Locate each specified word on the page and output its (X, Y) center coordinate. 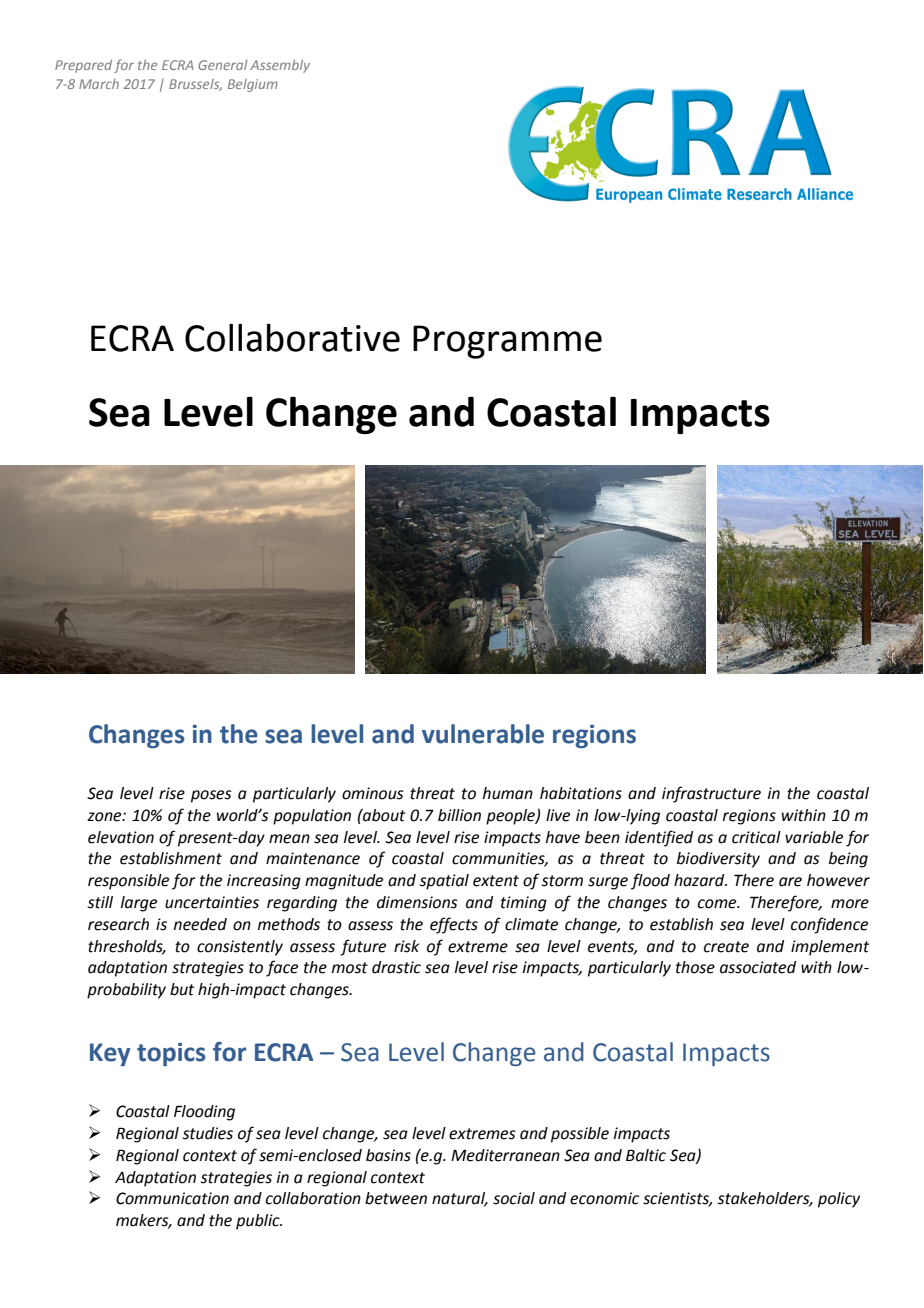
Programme (507, 342)
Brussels (195, 85)
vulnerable (483, 734)
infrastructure (711, 794)
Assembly (280, 66)
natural (460, 1199)
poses (211, 796)
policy (839, 1200)
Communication (172, 1198)
